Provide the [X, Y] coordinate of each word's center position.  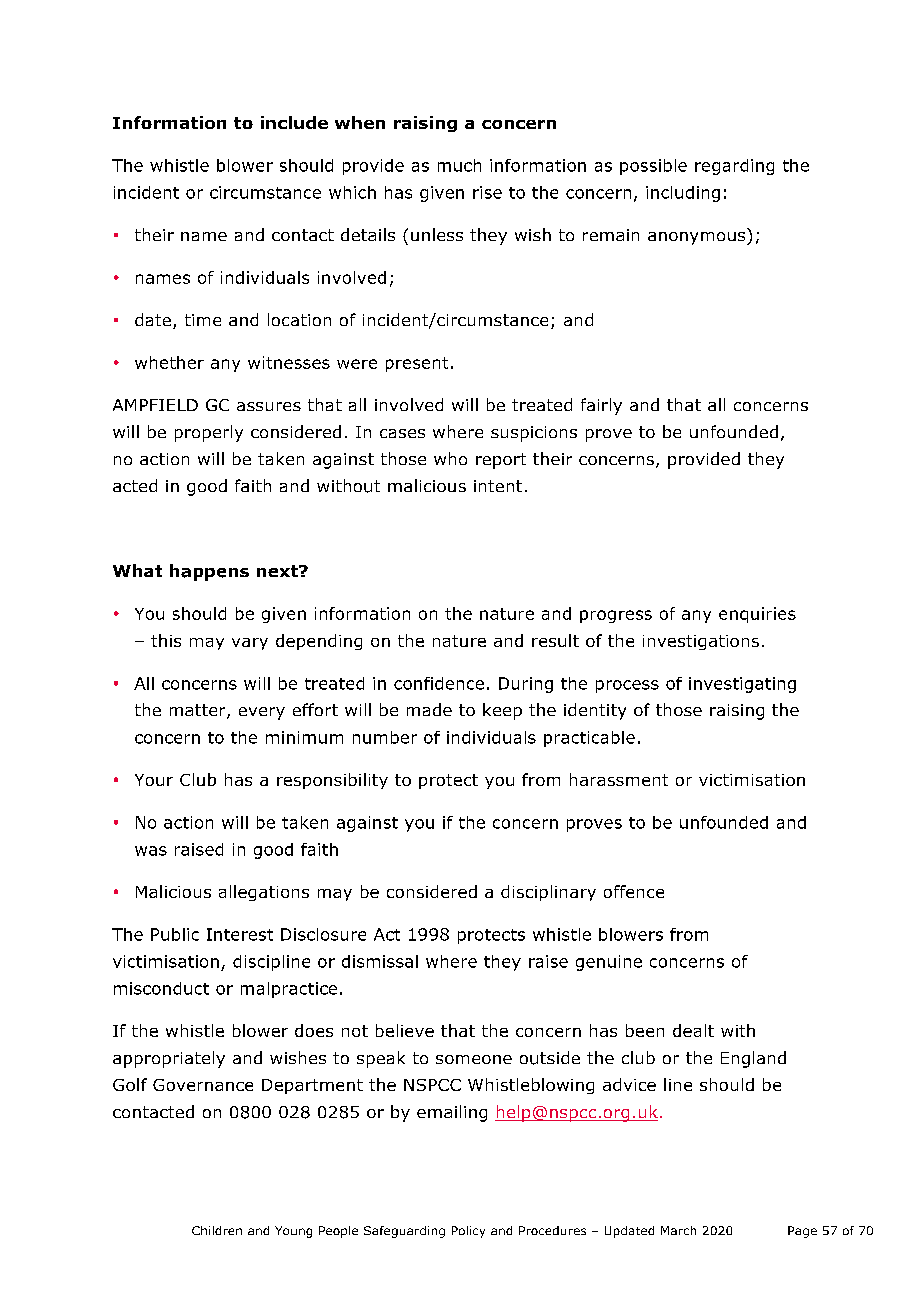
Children [217, 1230]
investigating [742, 685]
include [294, 122]
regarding [734, 167]
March [678, 1230]
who [450, 458]
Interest [240, 934]
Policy [468, 1232]
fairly [601, 406]
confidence [439, 683]
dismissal [380, 961]
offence [634, 891]
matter [199, 711]
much [459, 165]
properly [209, 433]
